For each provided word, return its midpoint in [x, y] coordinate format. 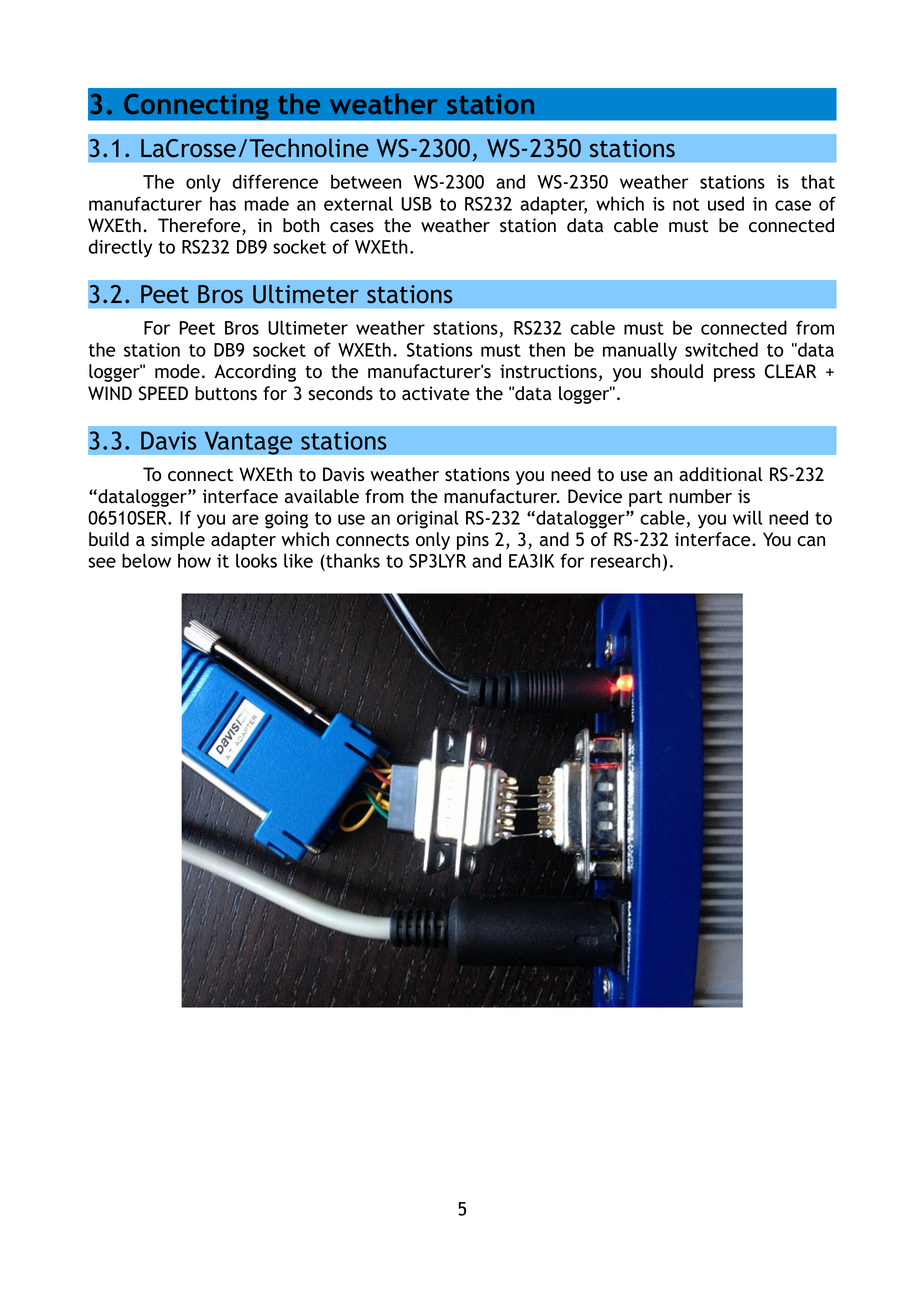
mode [177, 371]
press [734, 375]
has [223, 203]
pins [473, 541]
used [726, 203]
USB [417, 204]
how [194, 560]
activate [436, 393]
